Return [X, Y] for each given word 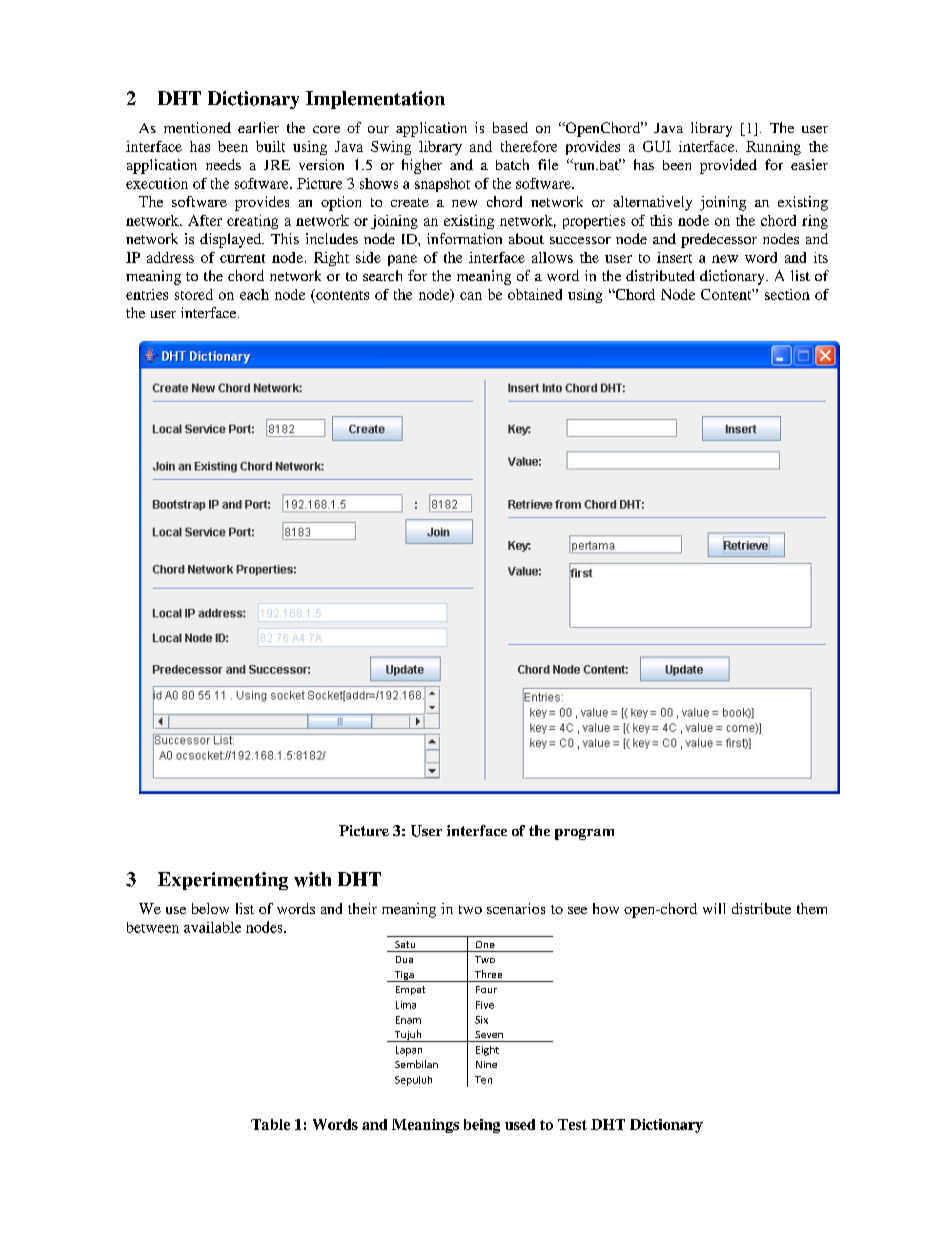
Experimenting [223, 881]
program [584, 834]
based [510, 127]
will [714, 908]
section [787, 294]
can [471, 296]
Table [270, 1124]
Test [572, 1124]
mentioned [197, 127]
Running [773, 148]
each [254, 294]
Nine [486, 1064]
